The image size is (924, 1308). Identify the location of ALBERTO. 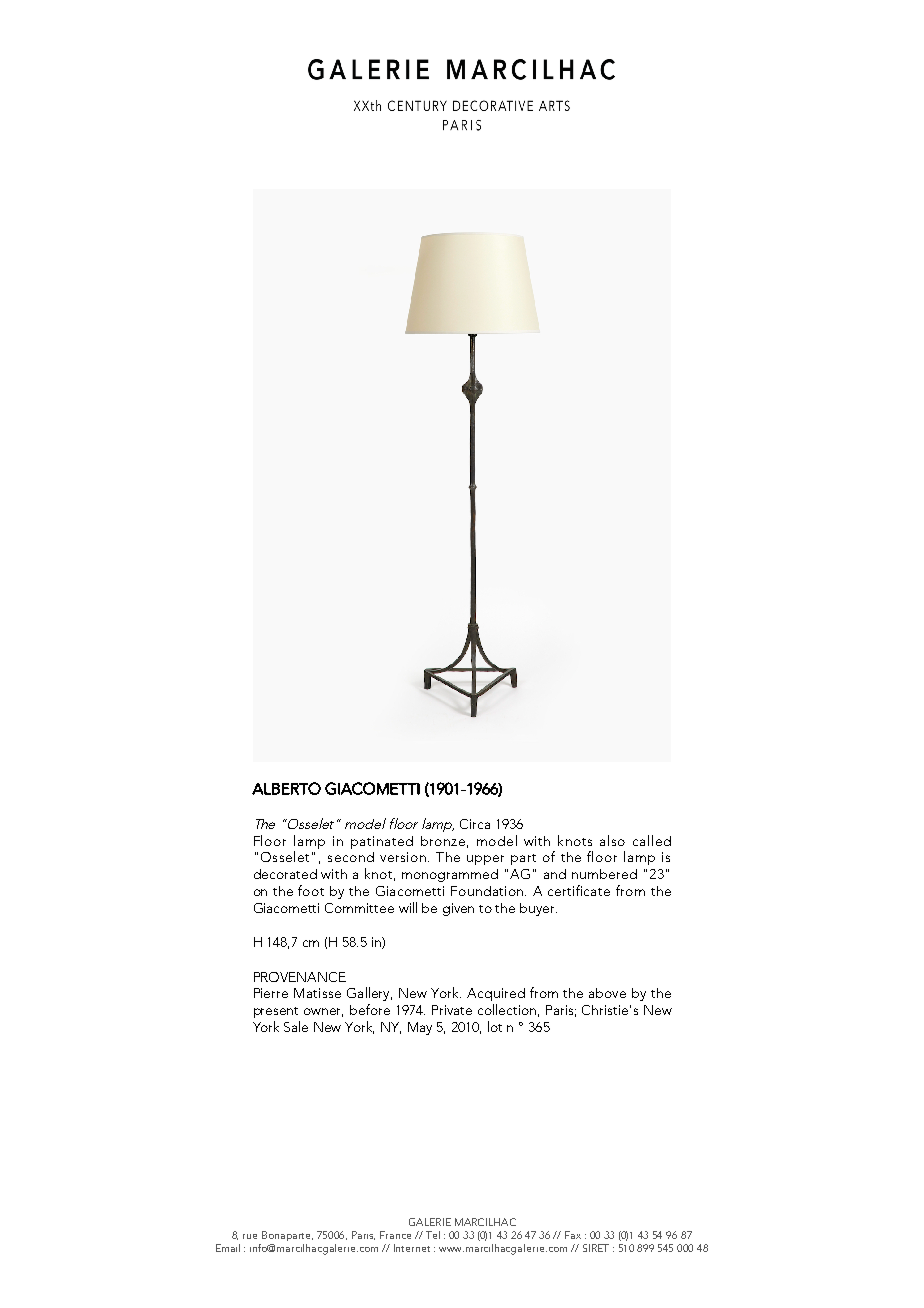
(286, 788).
